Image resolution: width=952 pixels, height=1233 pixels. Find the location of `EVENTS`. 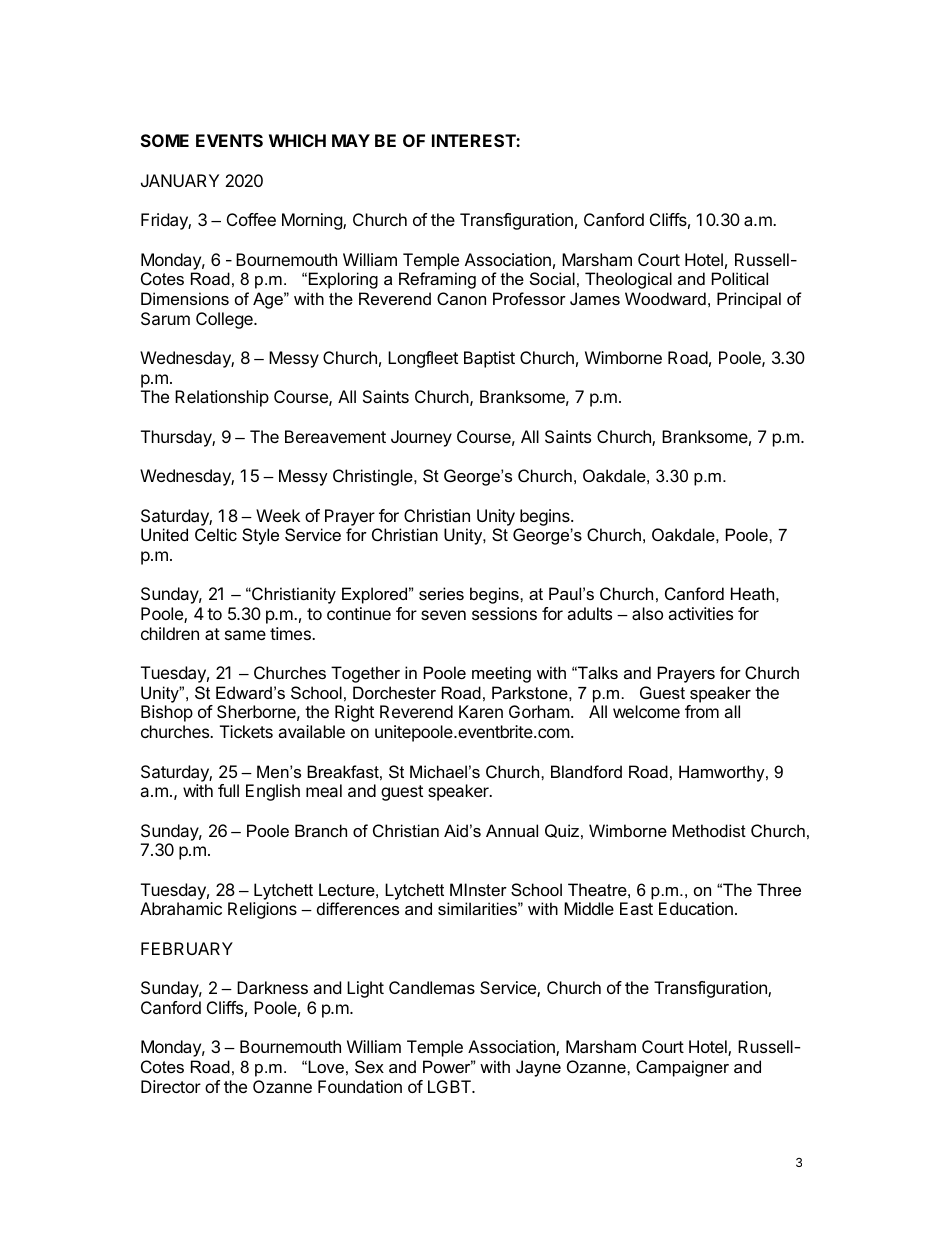

EVENTS is located at coordinates (229, 140).
